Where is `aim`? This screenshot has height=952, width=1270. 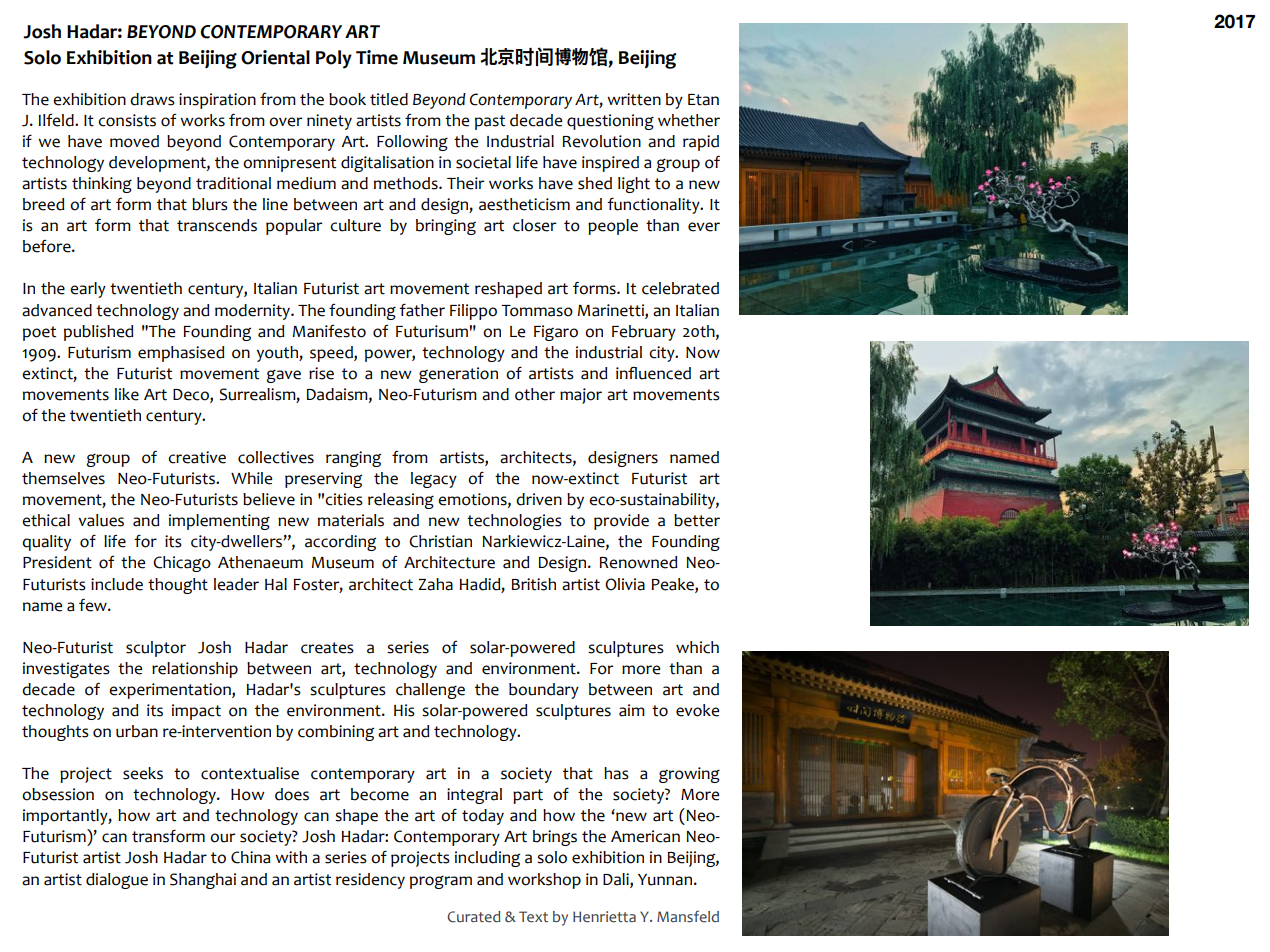 aim is located at coordinates (632, 710).
